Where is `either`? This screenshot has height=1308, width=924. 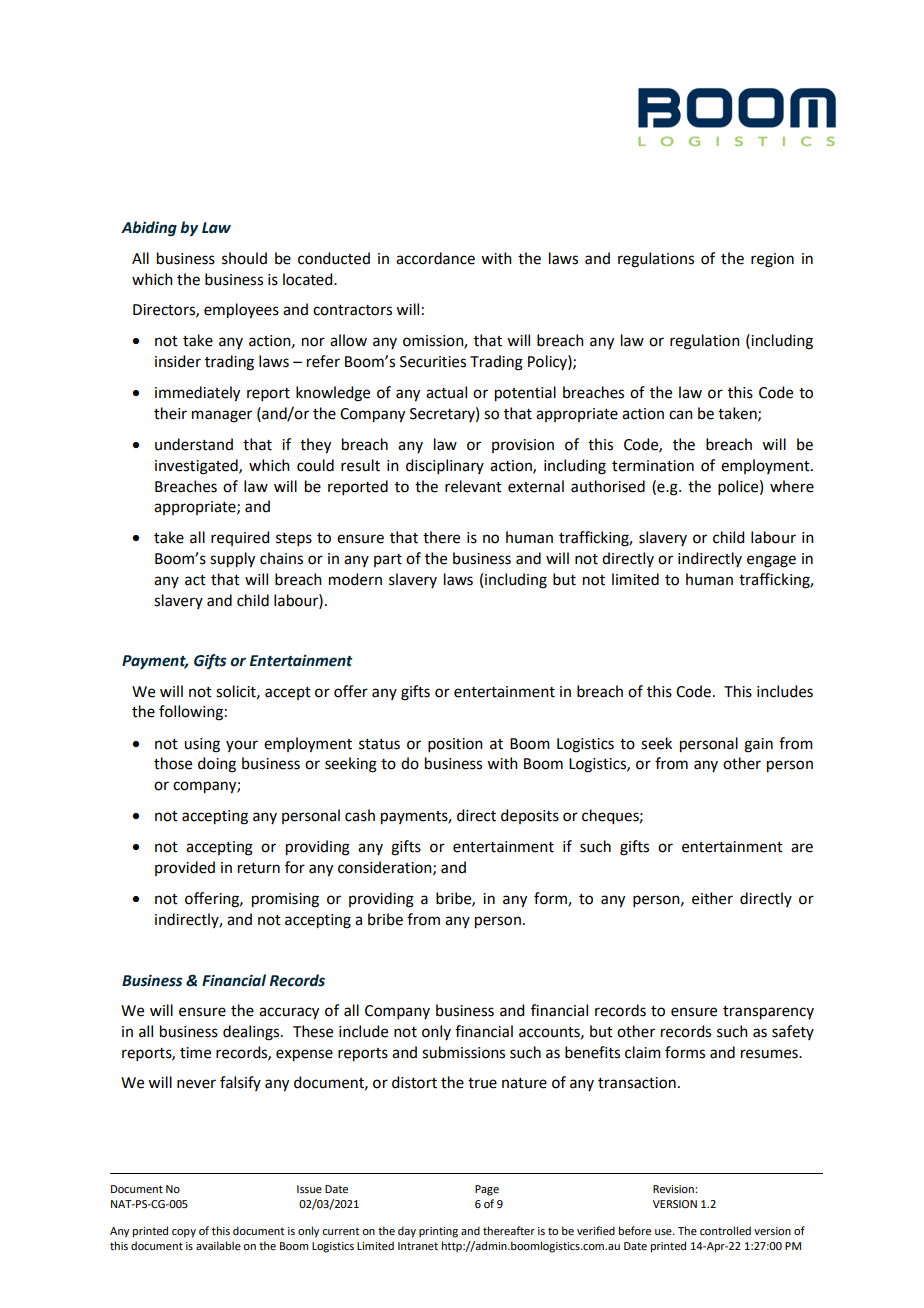 either is located at coordinates (712, 898).
